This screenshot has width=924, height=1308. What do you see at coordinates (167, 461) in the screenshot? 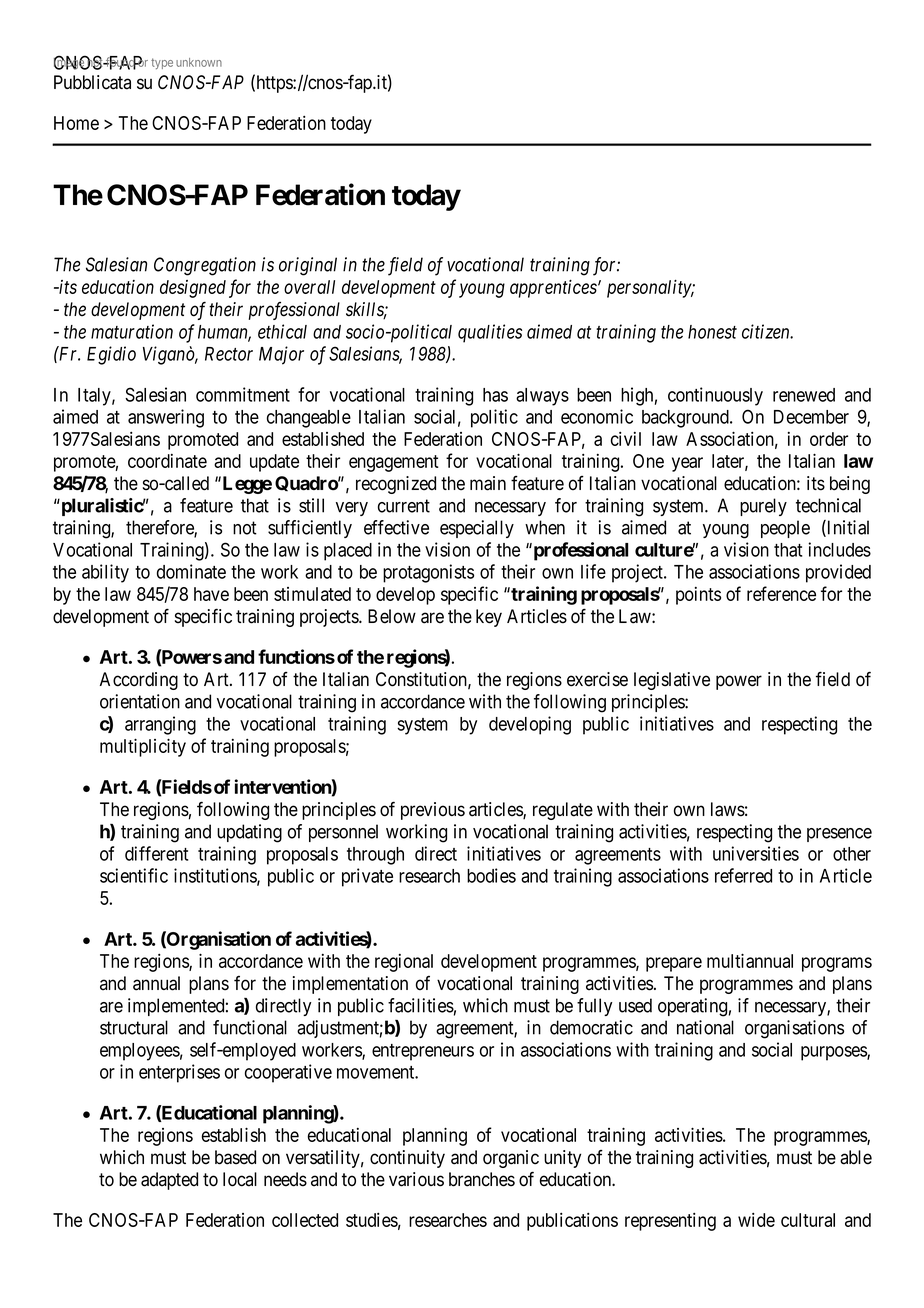
I see `coordinate` at bounding box center [167, 461].
